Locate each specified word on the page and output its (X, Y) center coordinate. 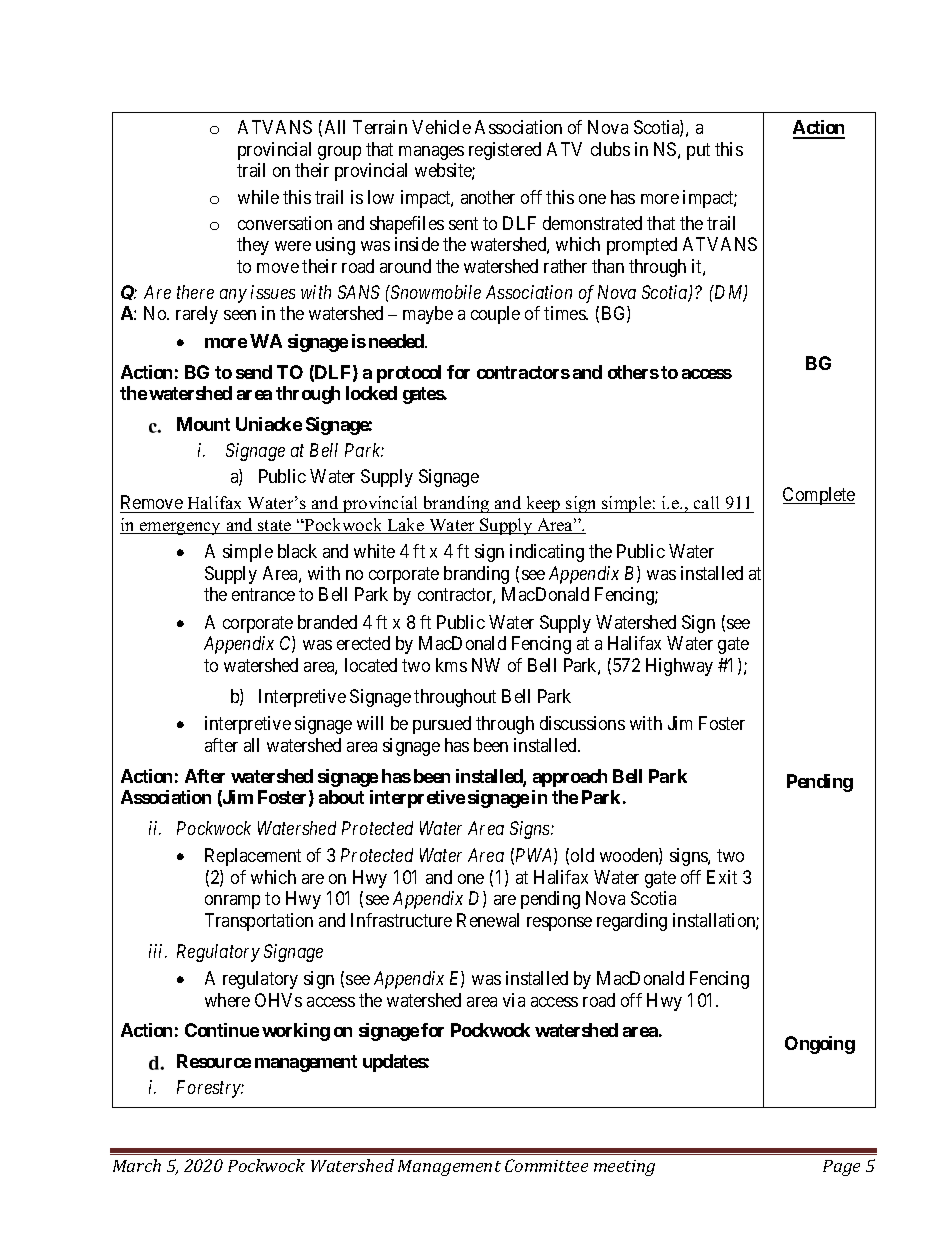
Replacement (253, 857)
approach (570, 778)
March (137, 1165)
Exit (722, 877)
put (698, 151)
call (707, 504)
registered (505, 151)
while (258, 197)
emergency (181, 528)
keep (543, 504)
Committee (546, 1165)
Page (841, 1168)
